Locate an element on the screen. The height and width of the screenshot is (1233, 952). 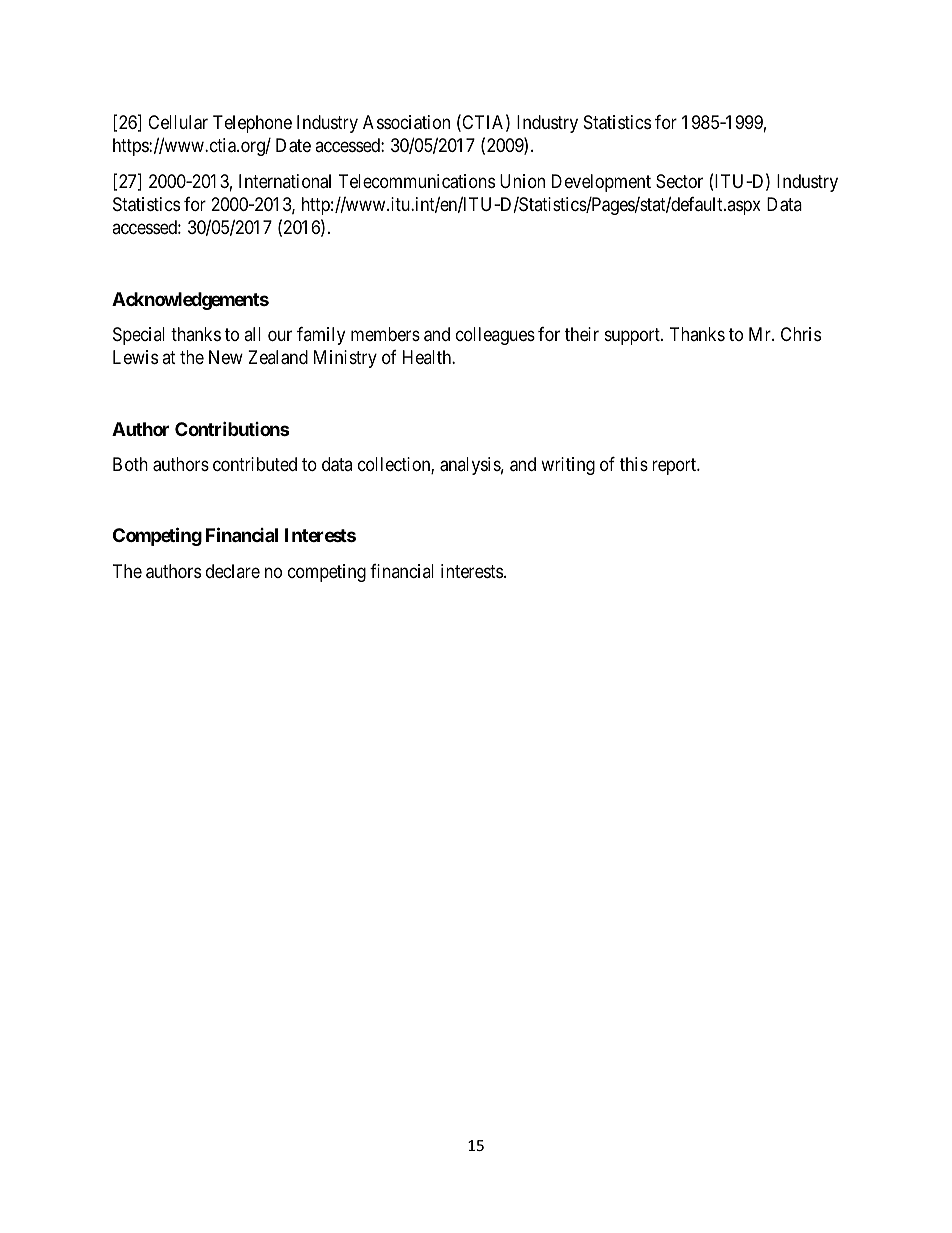
all is located at coordinates (252, 334).
